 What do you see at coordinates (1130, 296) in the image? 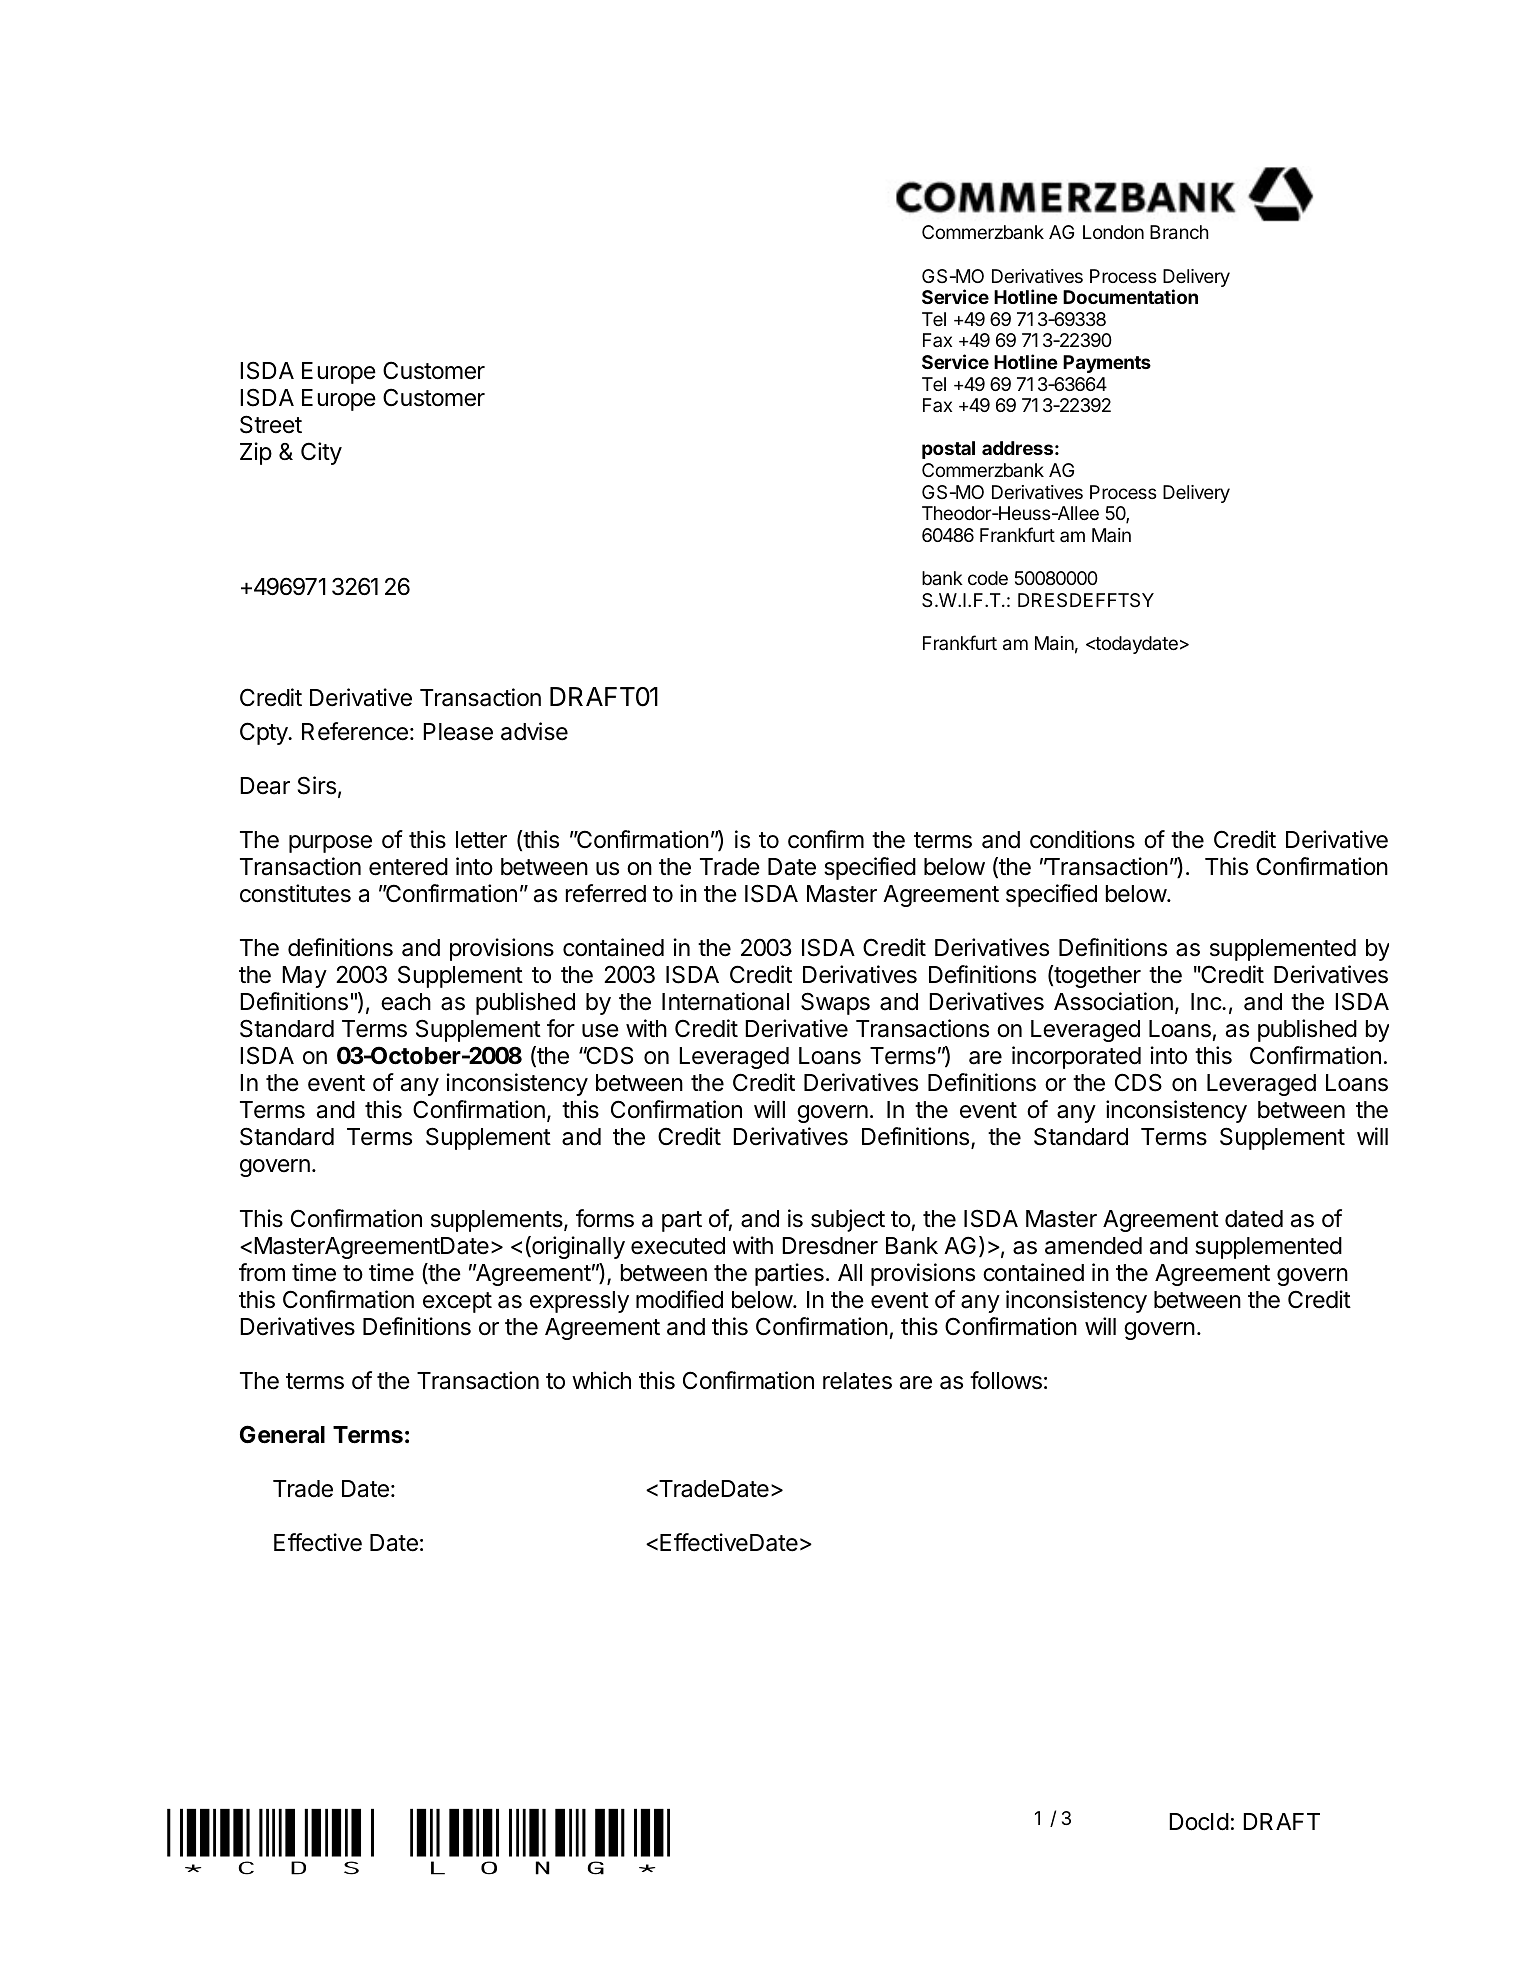
I see `Documentation` at bounding box center [1130, 296].
